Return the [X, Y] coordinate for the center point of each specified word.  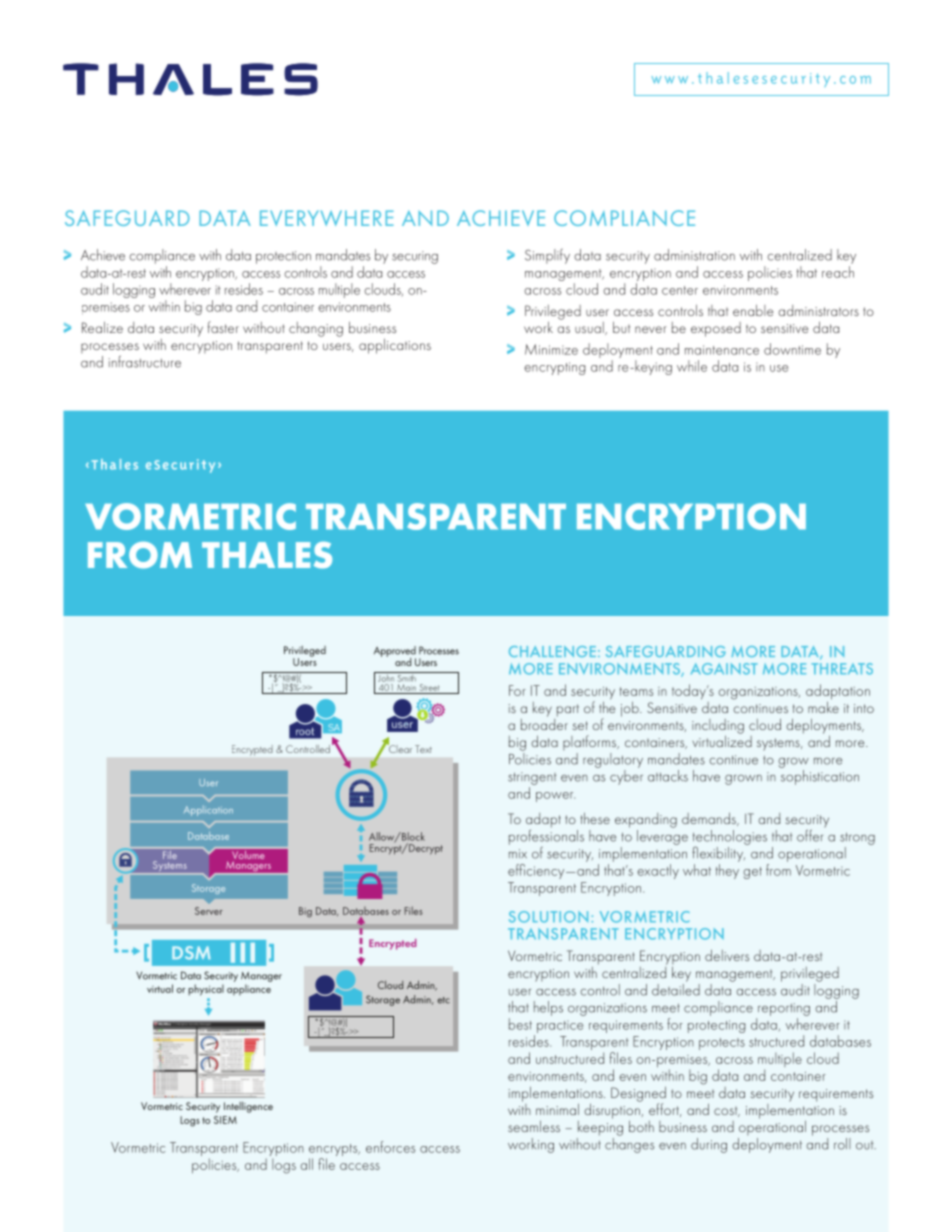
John [386, 677]
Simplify [547, 256]
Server [209, 911]
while [692, 366]
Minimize [551, 349]
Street [429, 687]
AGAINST [724, 669]
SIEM [225, 1120]
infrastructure [145, 361]
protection [283, 257]
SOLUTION [548, 917]
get [752, 873]
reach [838, 272]
